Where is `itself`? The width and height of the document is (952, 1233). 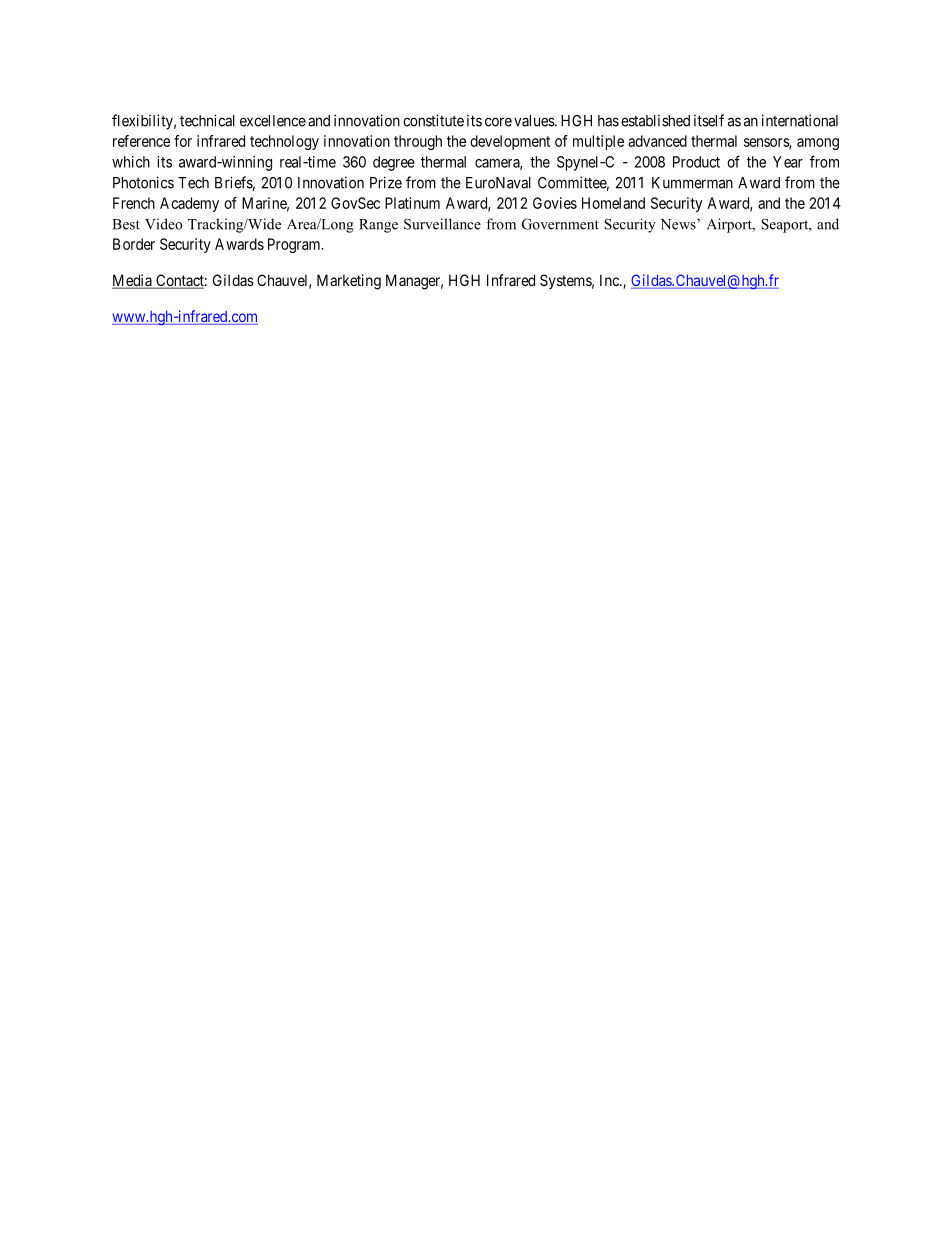 itself is located at coordinates (709, 120).
